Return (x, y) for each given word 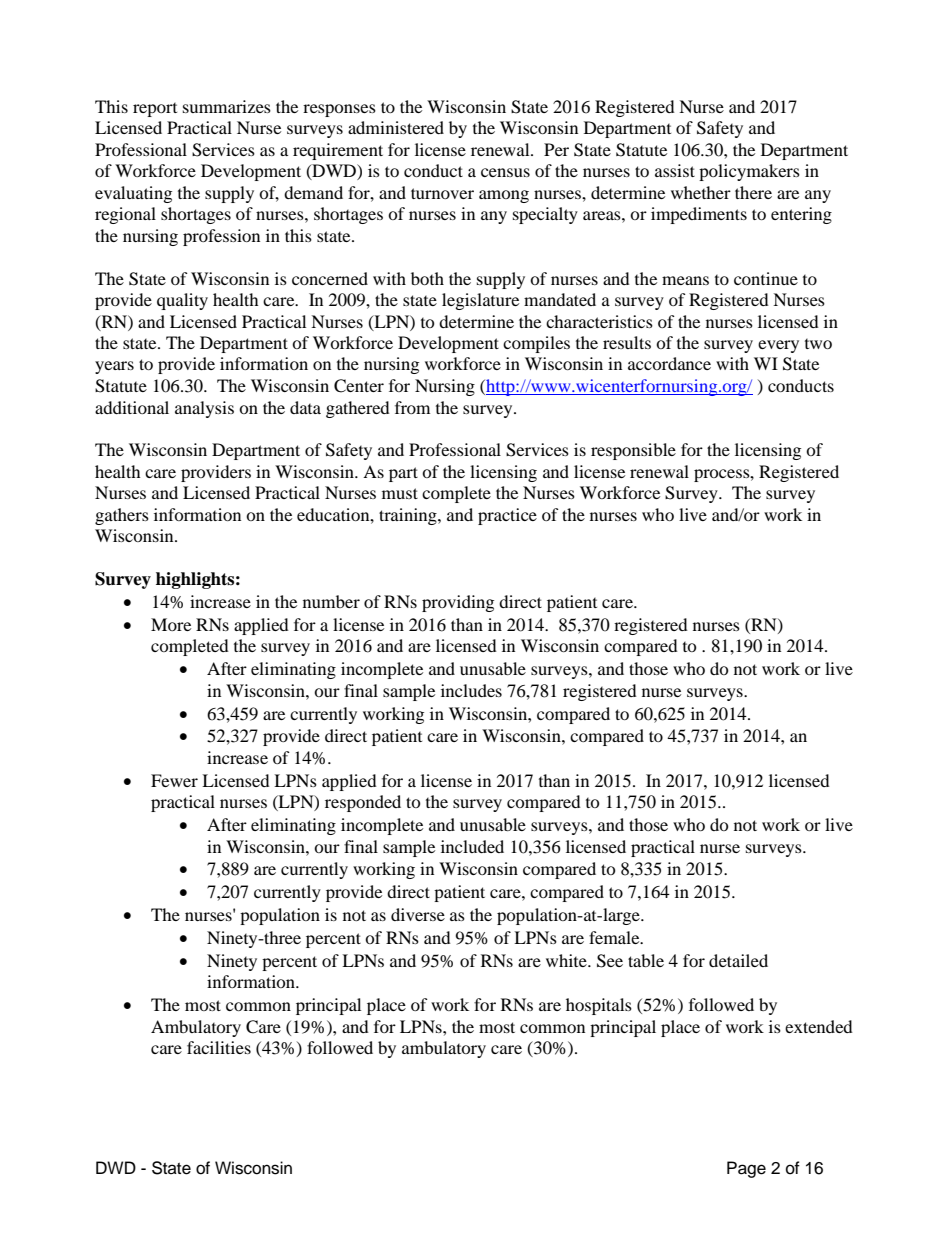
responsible (633, 451)
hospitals (599, 1006)
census (505, 172)
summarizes (227, 106)
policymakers (749, 172)
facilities (219, 1047)
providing (458, 603)
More (171, 624)
